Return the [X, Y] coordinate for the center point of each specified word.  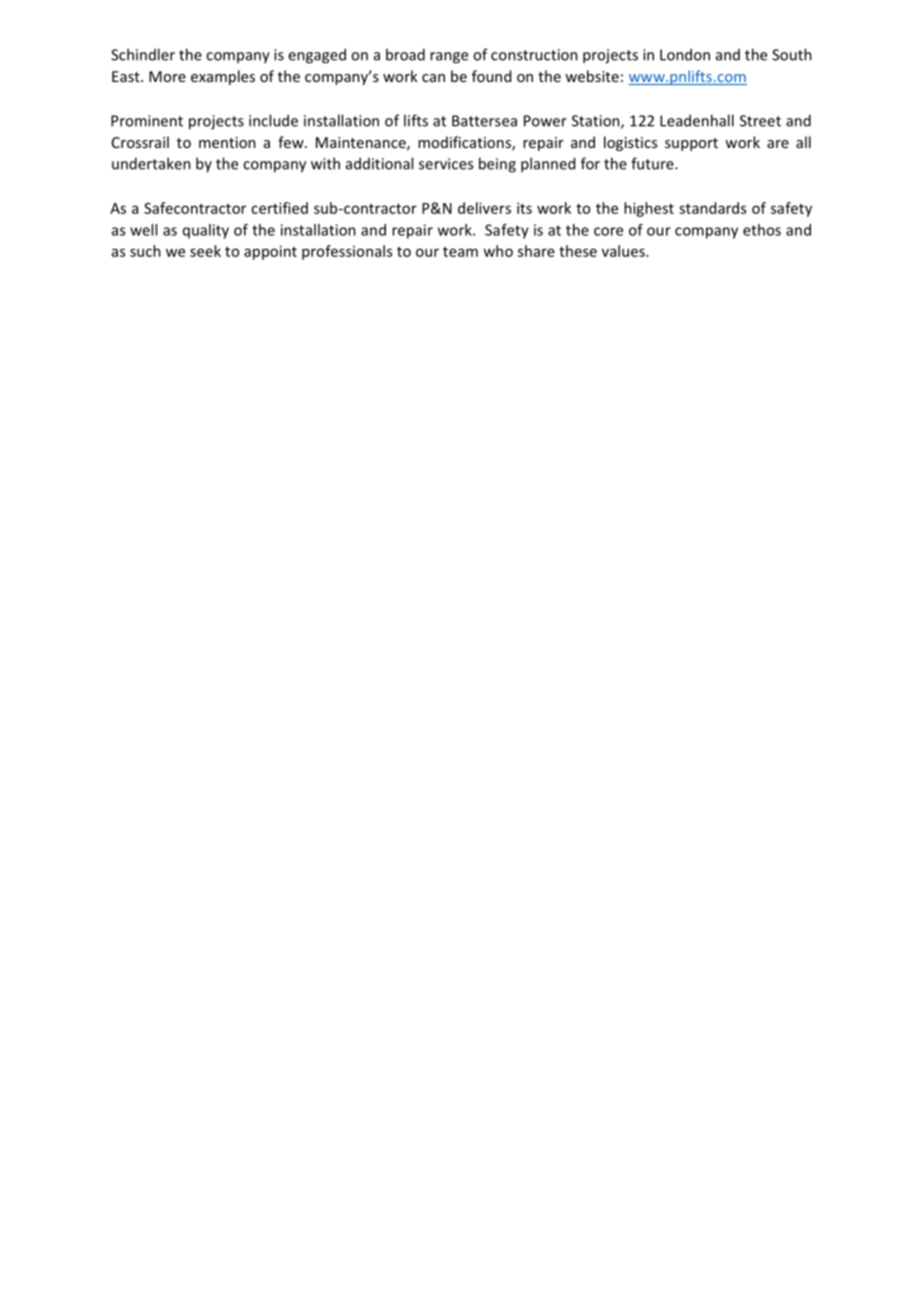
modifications [465, 143]
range [449, 58]
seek [205, 251]
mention [227, 142]
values [624, 251]
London [685, 54]
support [691, 144]
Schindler [143, 54]
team [460, 252]
